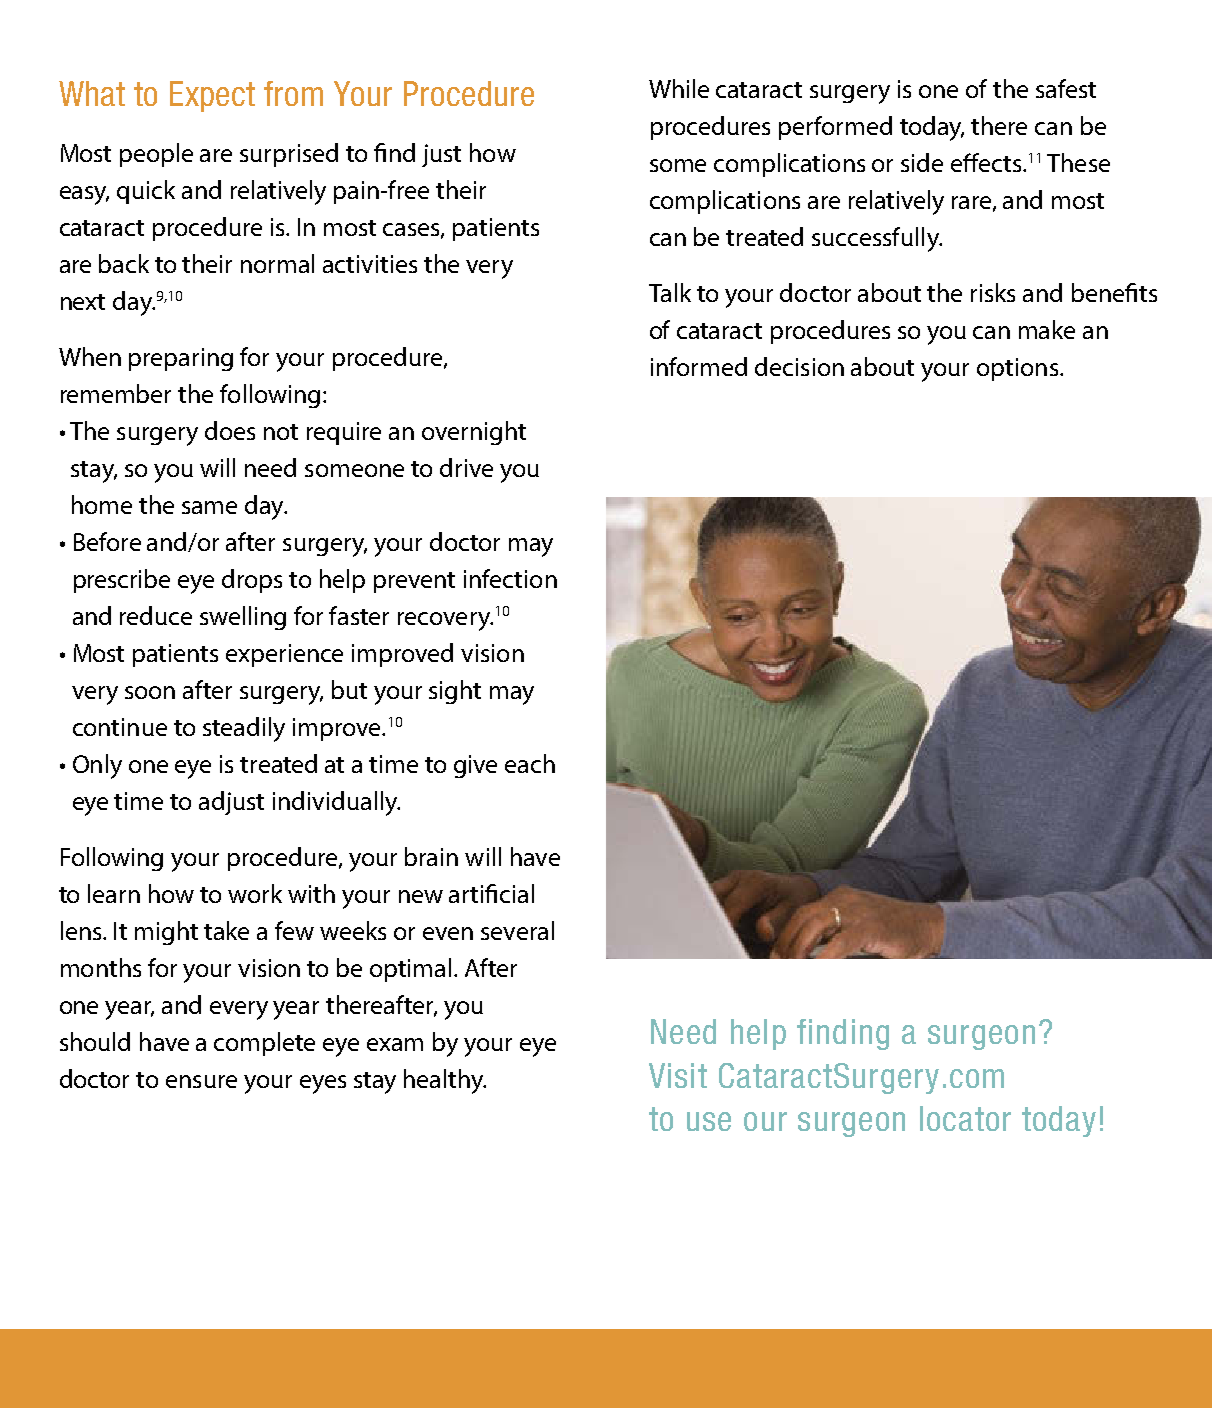  What do you see at coordinates (993, 292) in the screenshot?
I see `risks` at bounding box center [993, 292].
